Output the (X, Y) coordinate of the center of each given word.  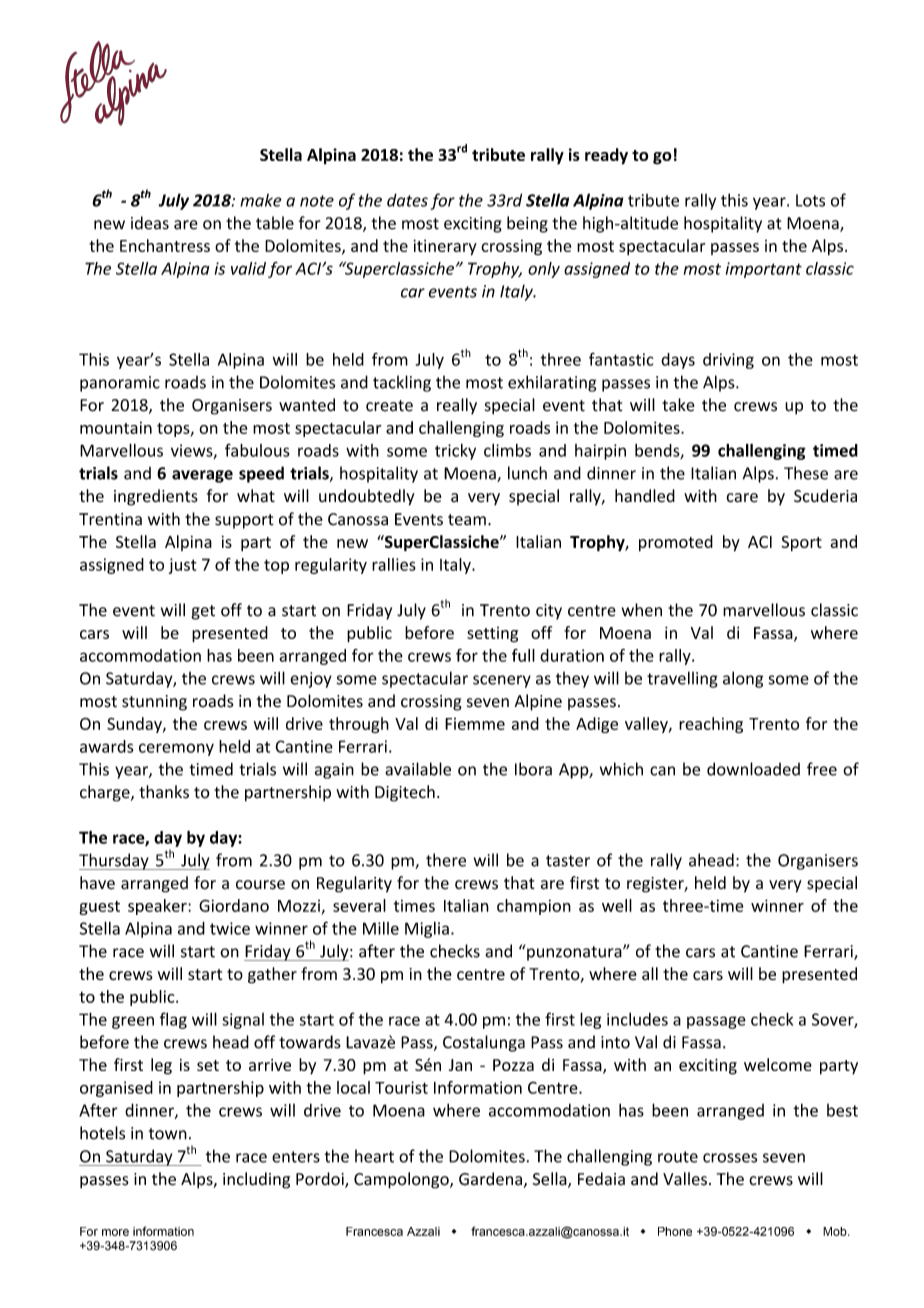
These (806, 473)
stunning (154, 703)
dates (407, 200)
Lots (810, 200)
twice (230, 928)
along (743, 679)
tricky (455, 452)
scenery (502, 681)
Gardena (490, 1179)
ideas (150, 223)
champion (534, 907)
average (202, 476)
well (617, 905)
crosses (730, 1158)
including (256, 1180)
